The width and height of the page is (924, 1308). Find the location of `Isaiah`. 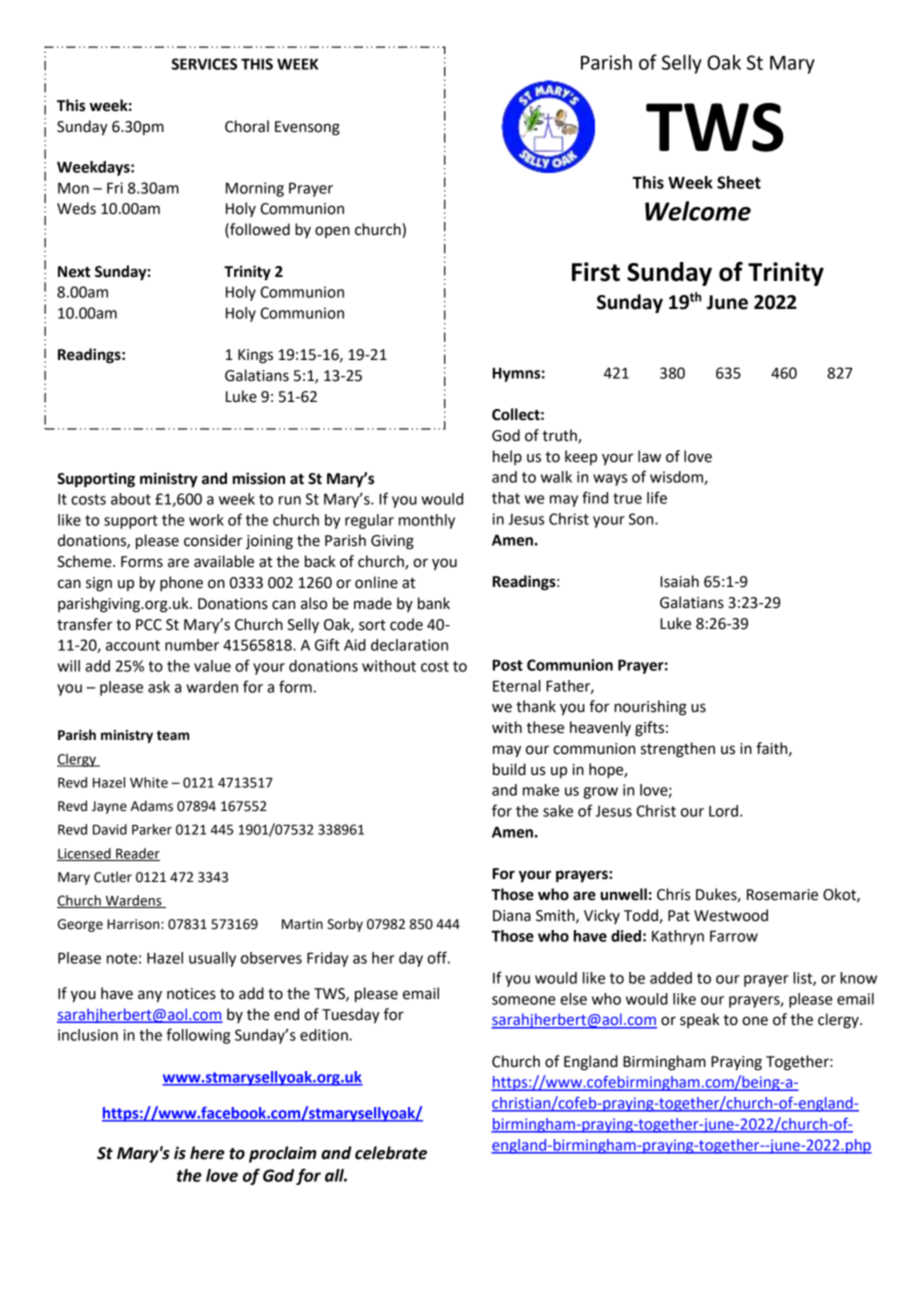

Isaiah is located at coordinates (679, 581).
